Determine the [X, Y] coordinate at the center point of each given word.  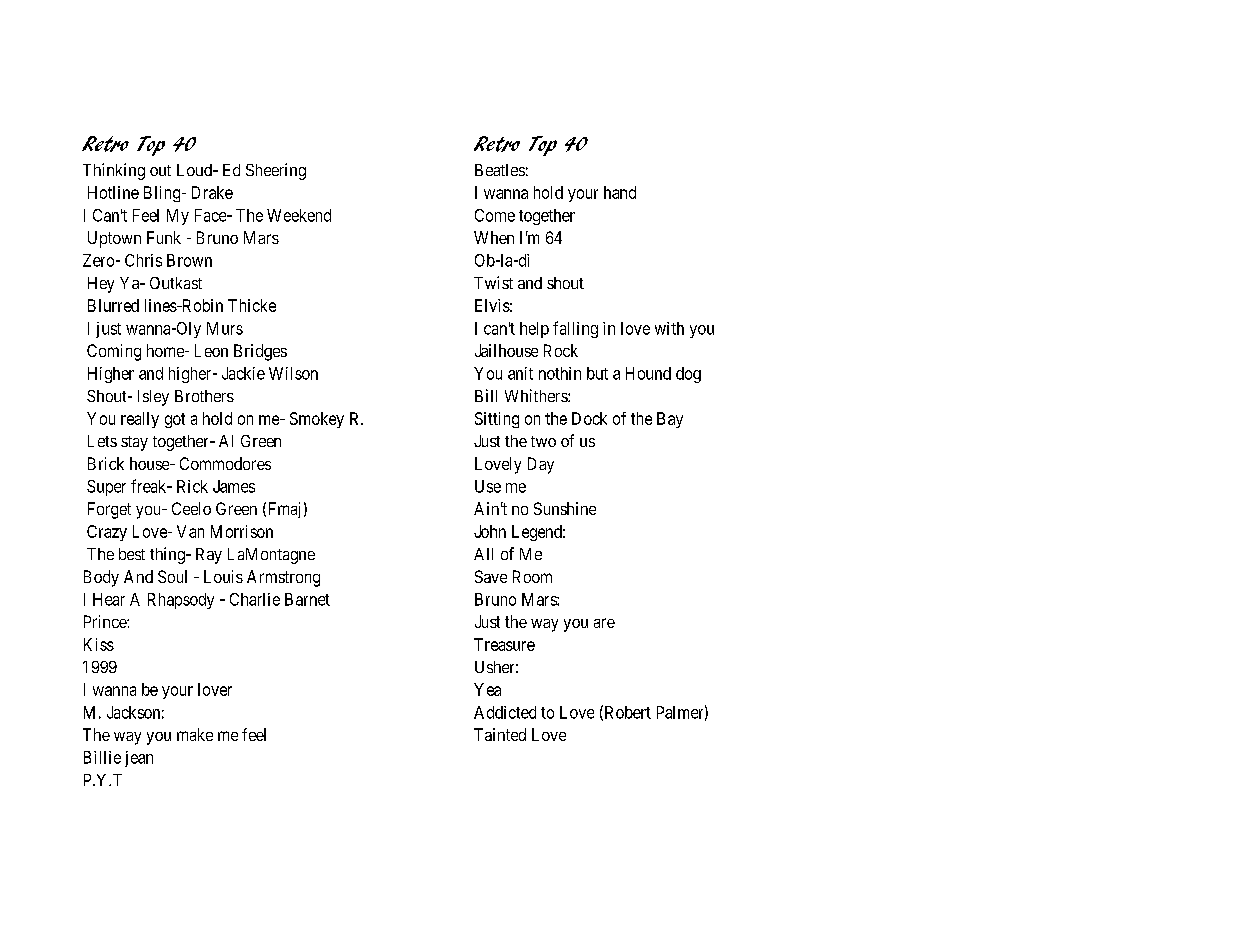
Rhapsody [181, 601]
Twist [493, 282]
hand [620, 192]
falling [575, 329]
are [604, 623]
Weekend [299, 215]
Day [541, 465]
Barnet [307, 599]
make [195, 734]
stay [134, 443]
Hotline [113, 192]
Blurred [113, 305]
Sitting [497, 420]
